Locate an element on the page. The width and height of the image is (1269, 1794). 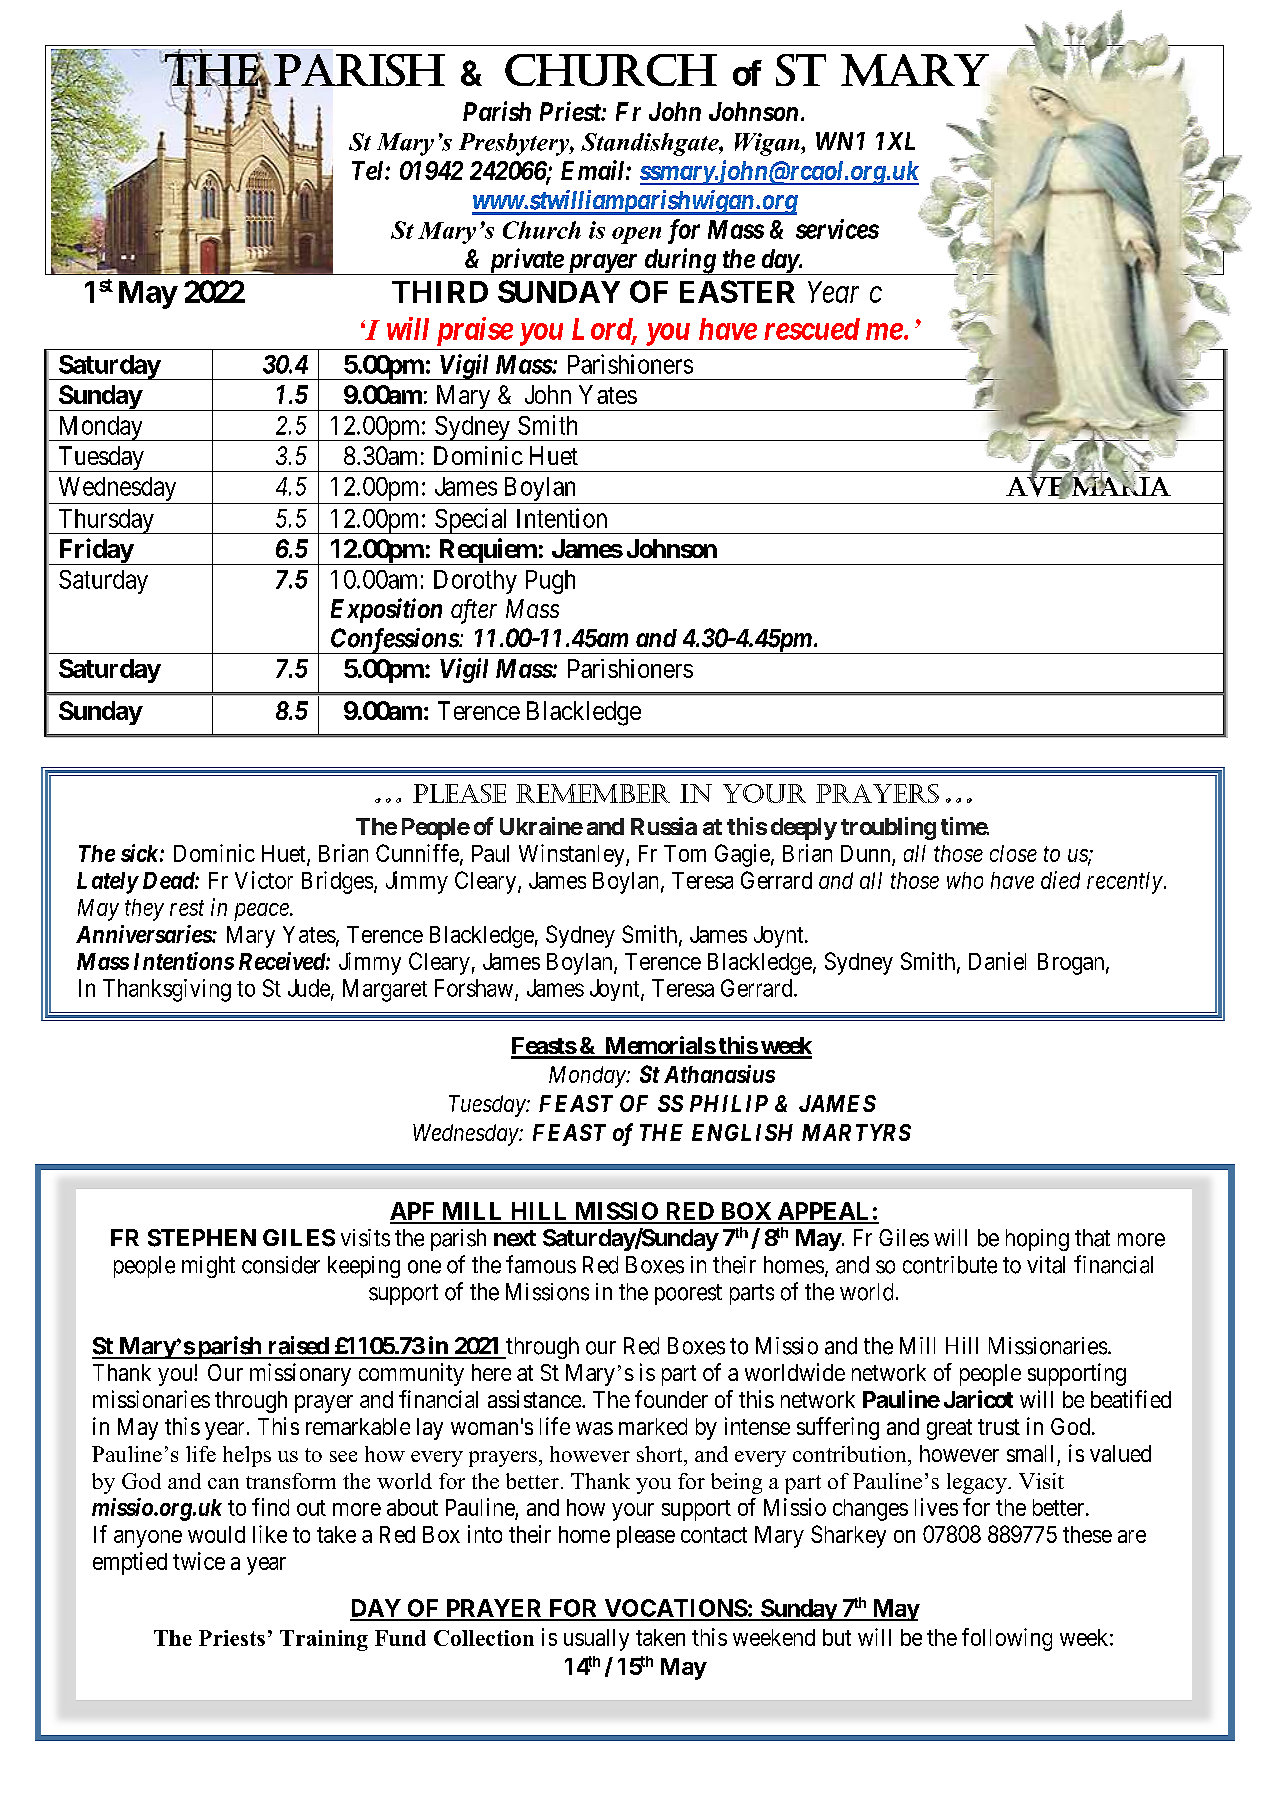
ENGLISH is located at coordinates (742, 1132).
